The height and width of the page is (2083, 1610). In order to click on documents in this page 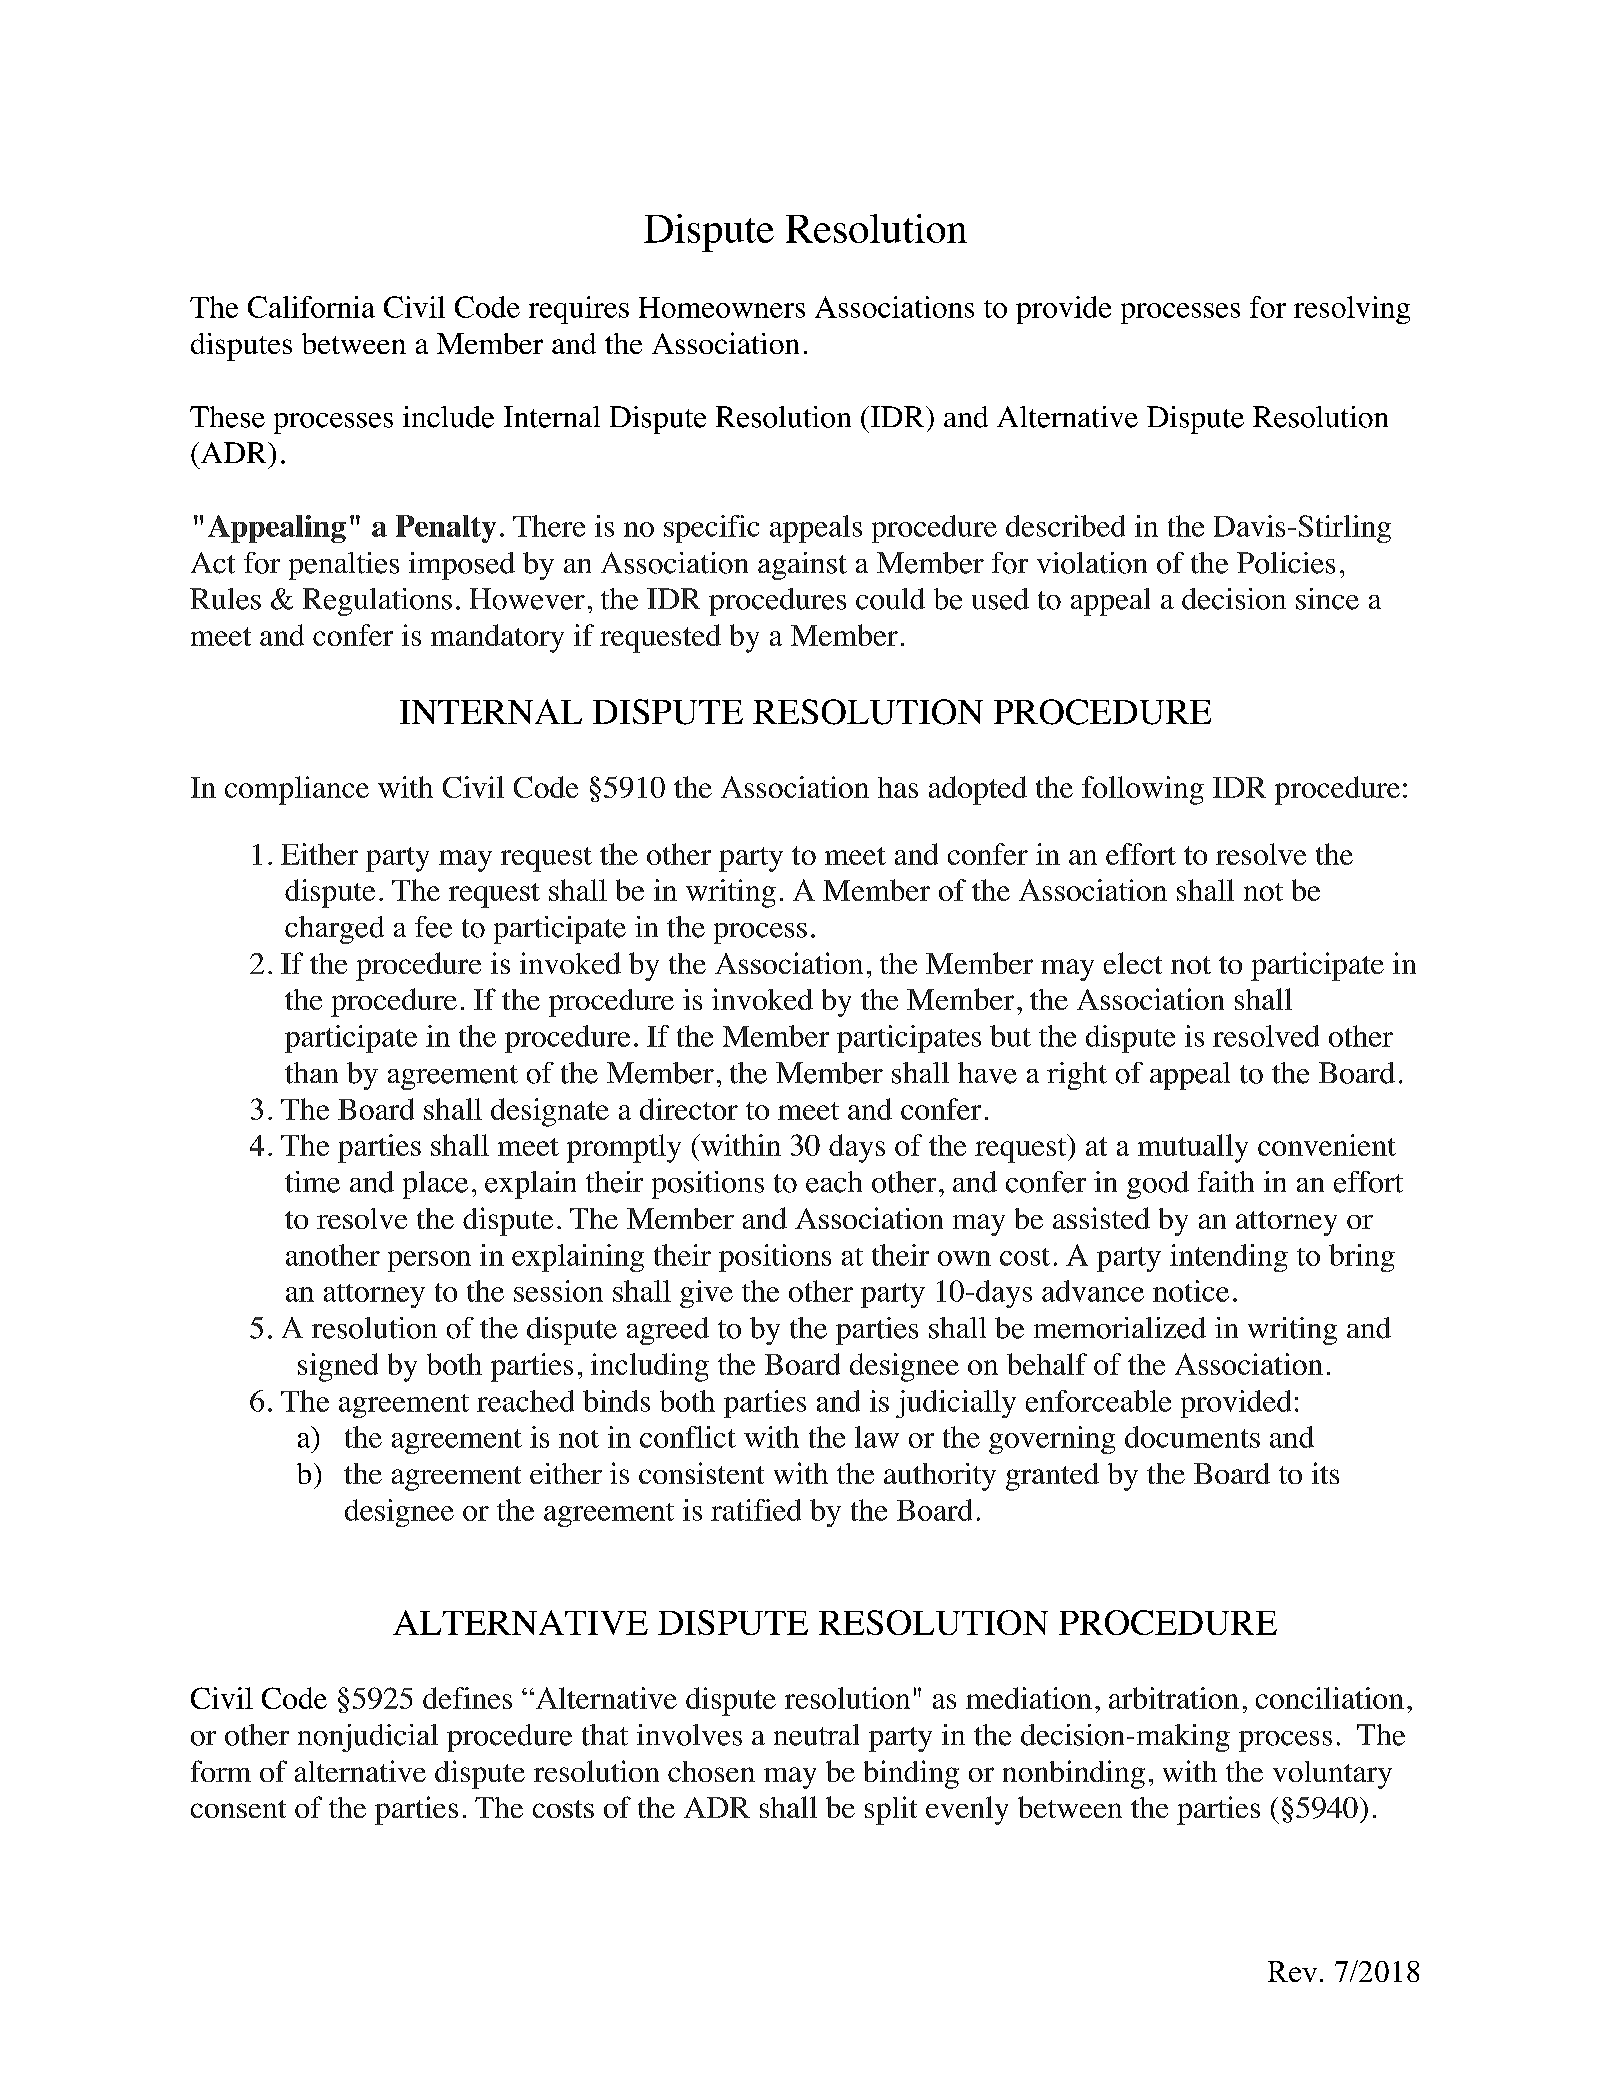, I will do `click(1192, 1437)`.
